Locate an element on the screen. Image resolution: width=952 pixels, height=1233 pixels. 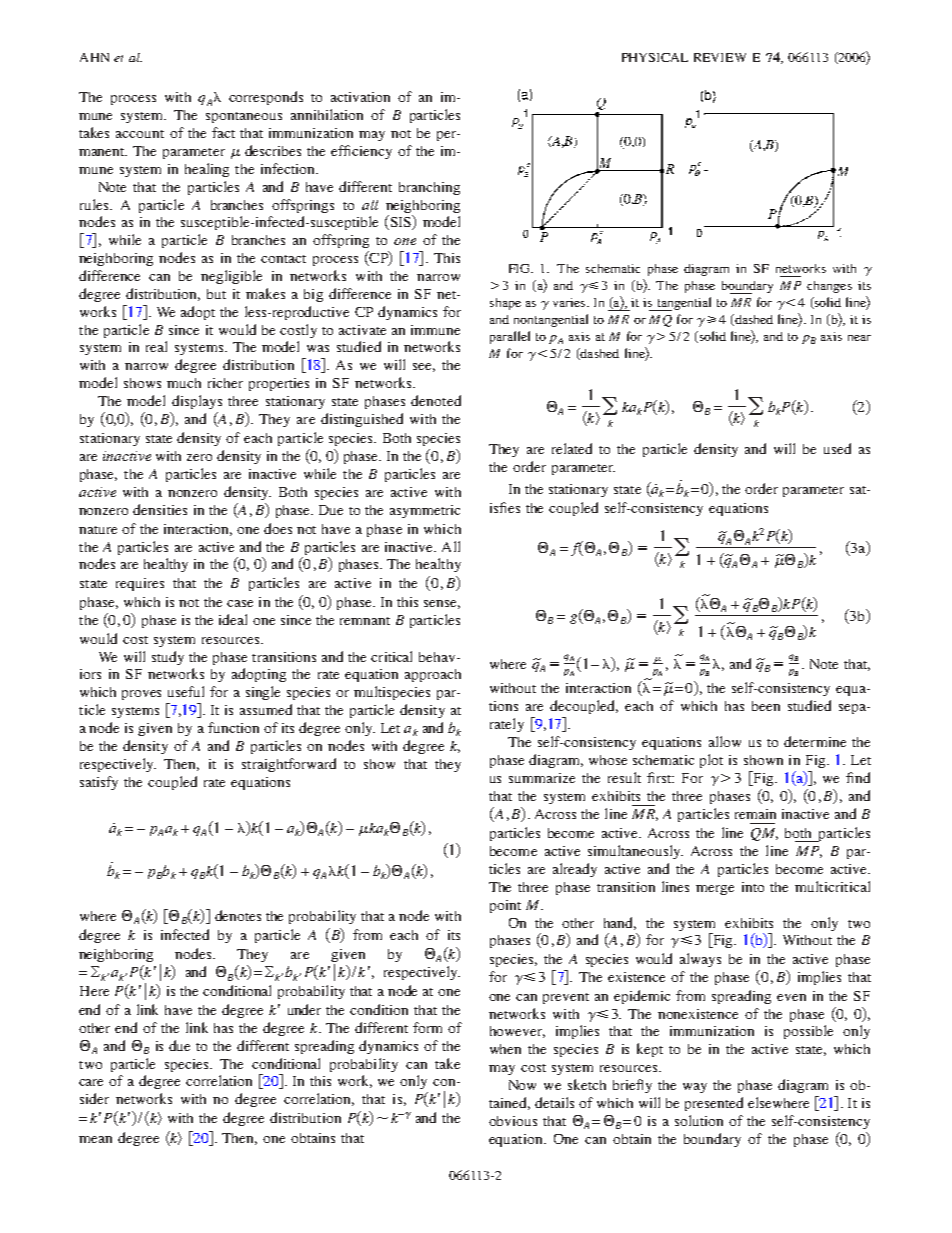
presented is located at coordinates (714, 1104).
